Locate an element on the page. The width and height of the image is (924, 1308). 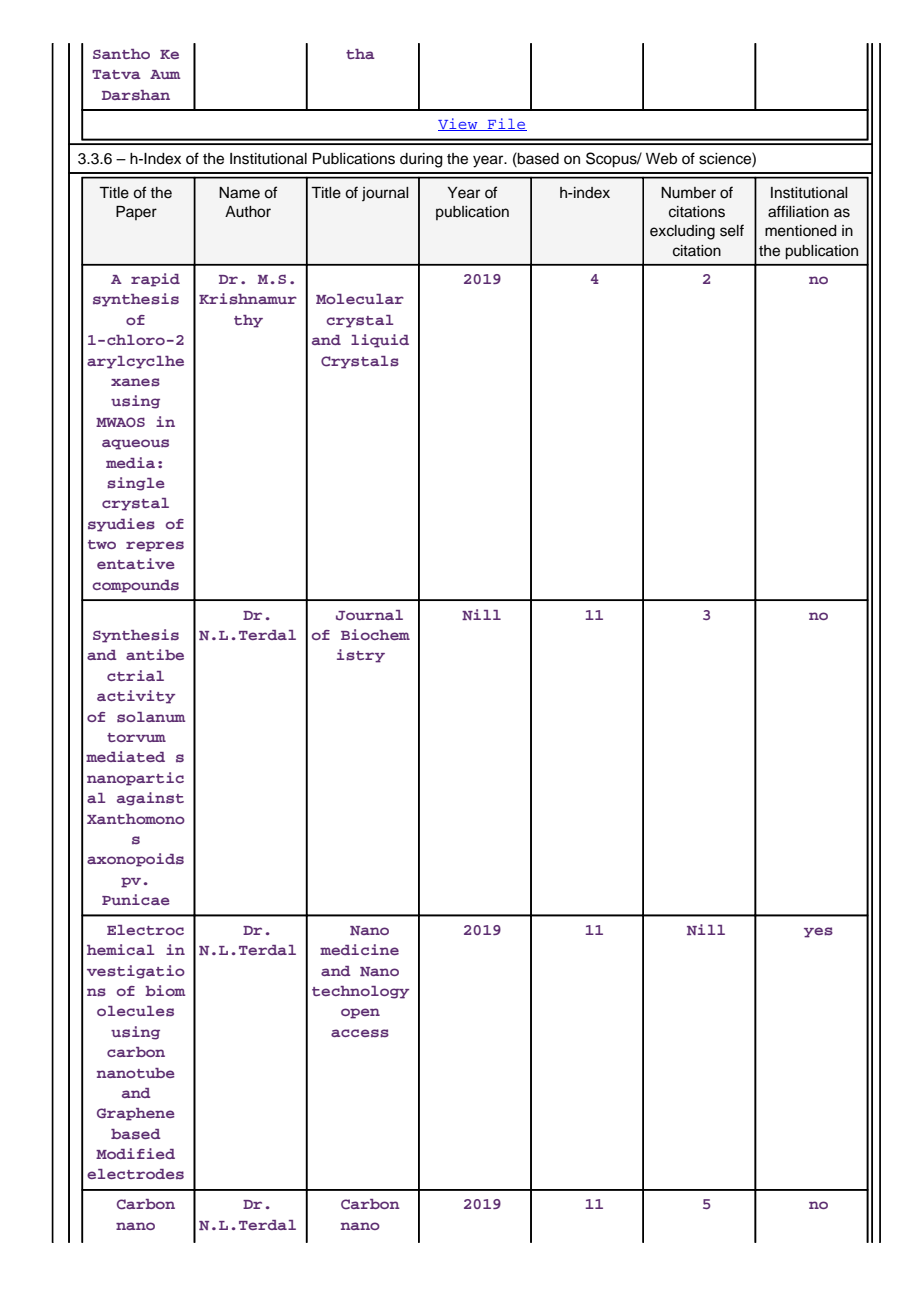
View is located at coordinates (459, 124).
